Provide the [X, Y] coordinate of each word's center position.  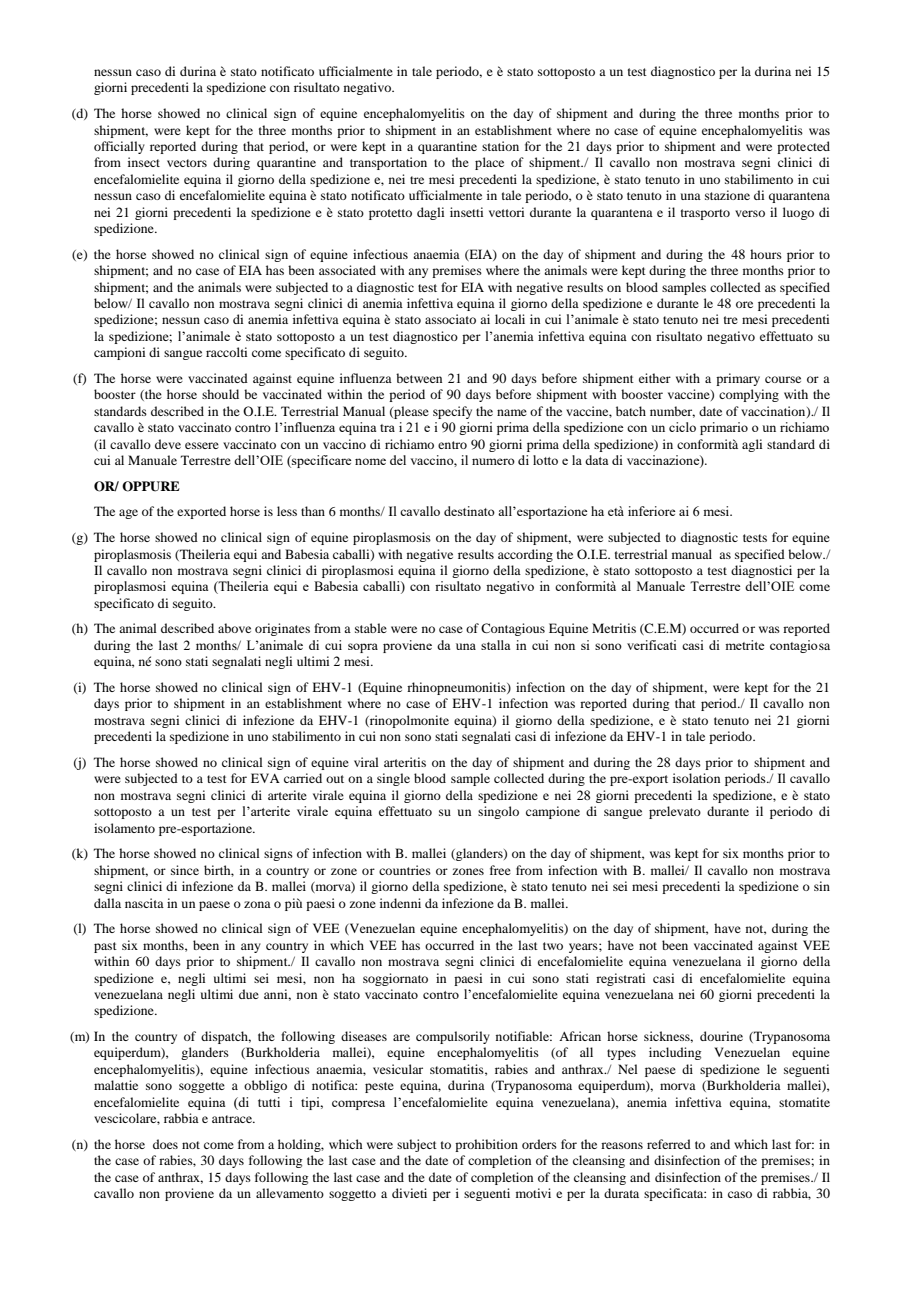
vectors [187, 163]
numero [493, 461]
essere [202, 445]
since [185, 870]
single [393, 779]
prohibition [486, 1145]
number [672, 412]
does [165, 1144]
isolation [696, 778]
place [489, 163]
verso [750, 213]
